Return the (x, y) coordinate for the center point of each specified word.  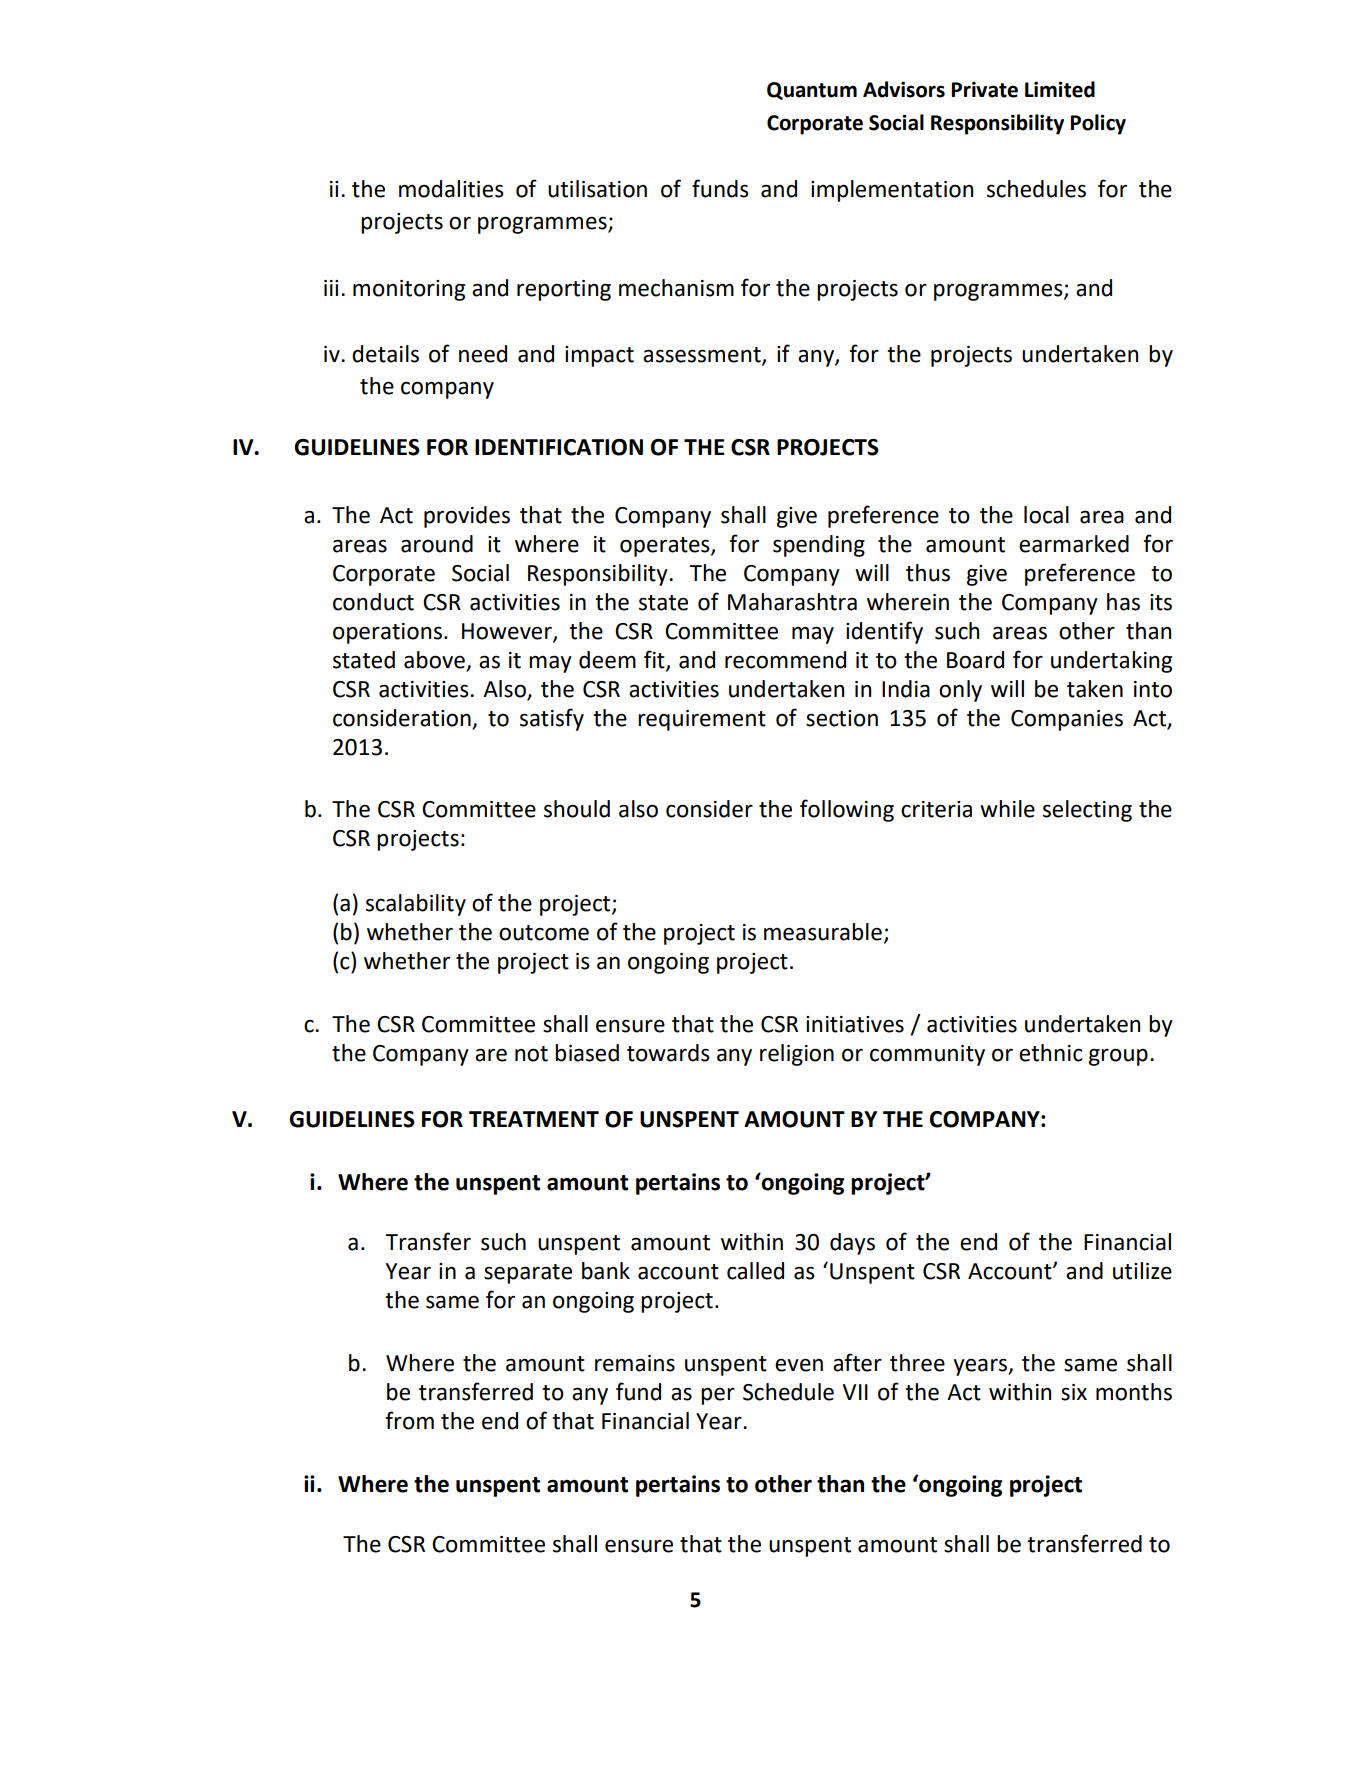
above (434, 660)
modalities (451, 189)
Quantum (812, 91)
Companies (1067, 720)
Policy (1098, 124)
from (409, 1420)
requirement (702, 720)
